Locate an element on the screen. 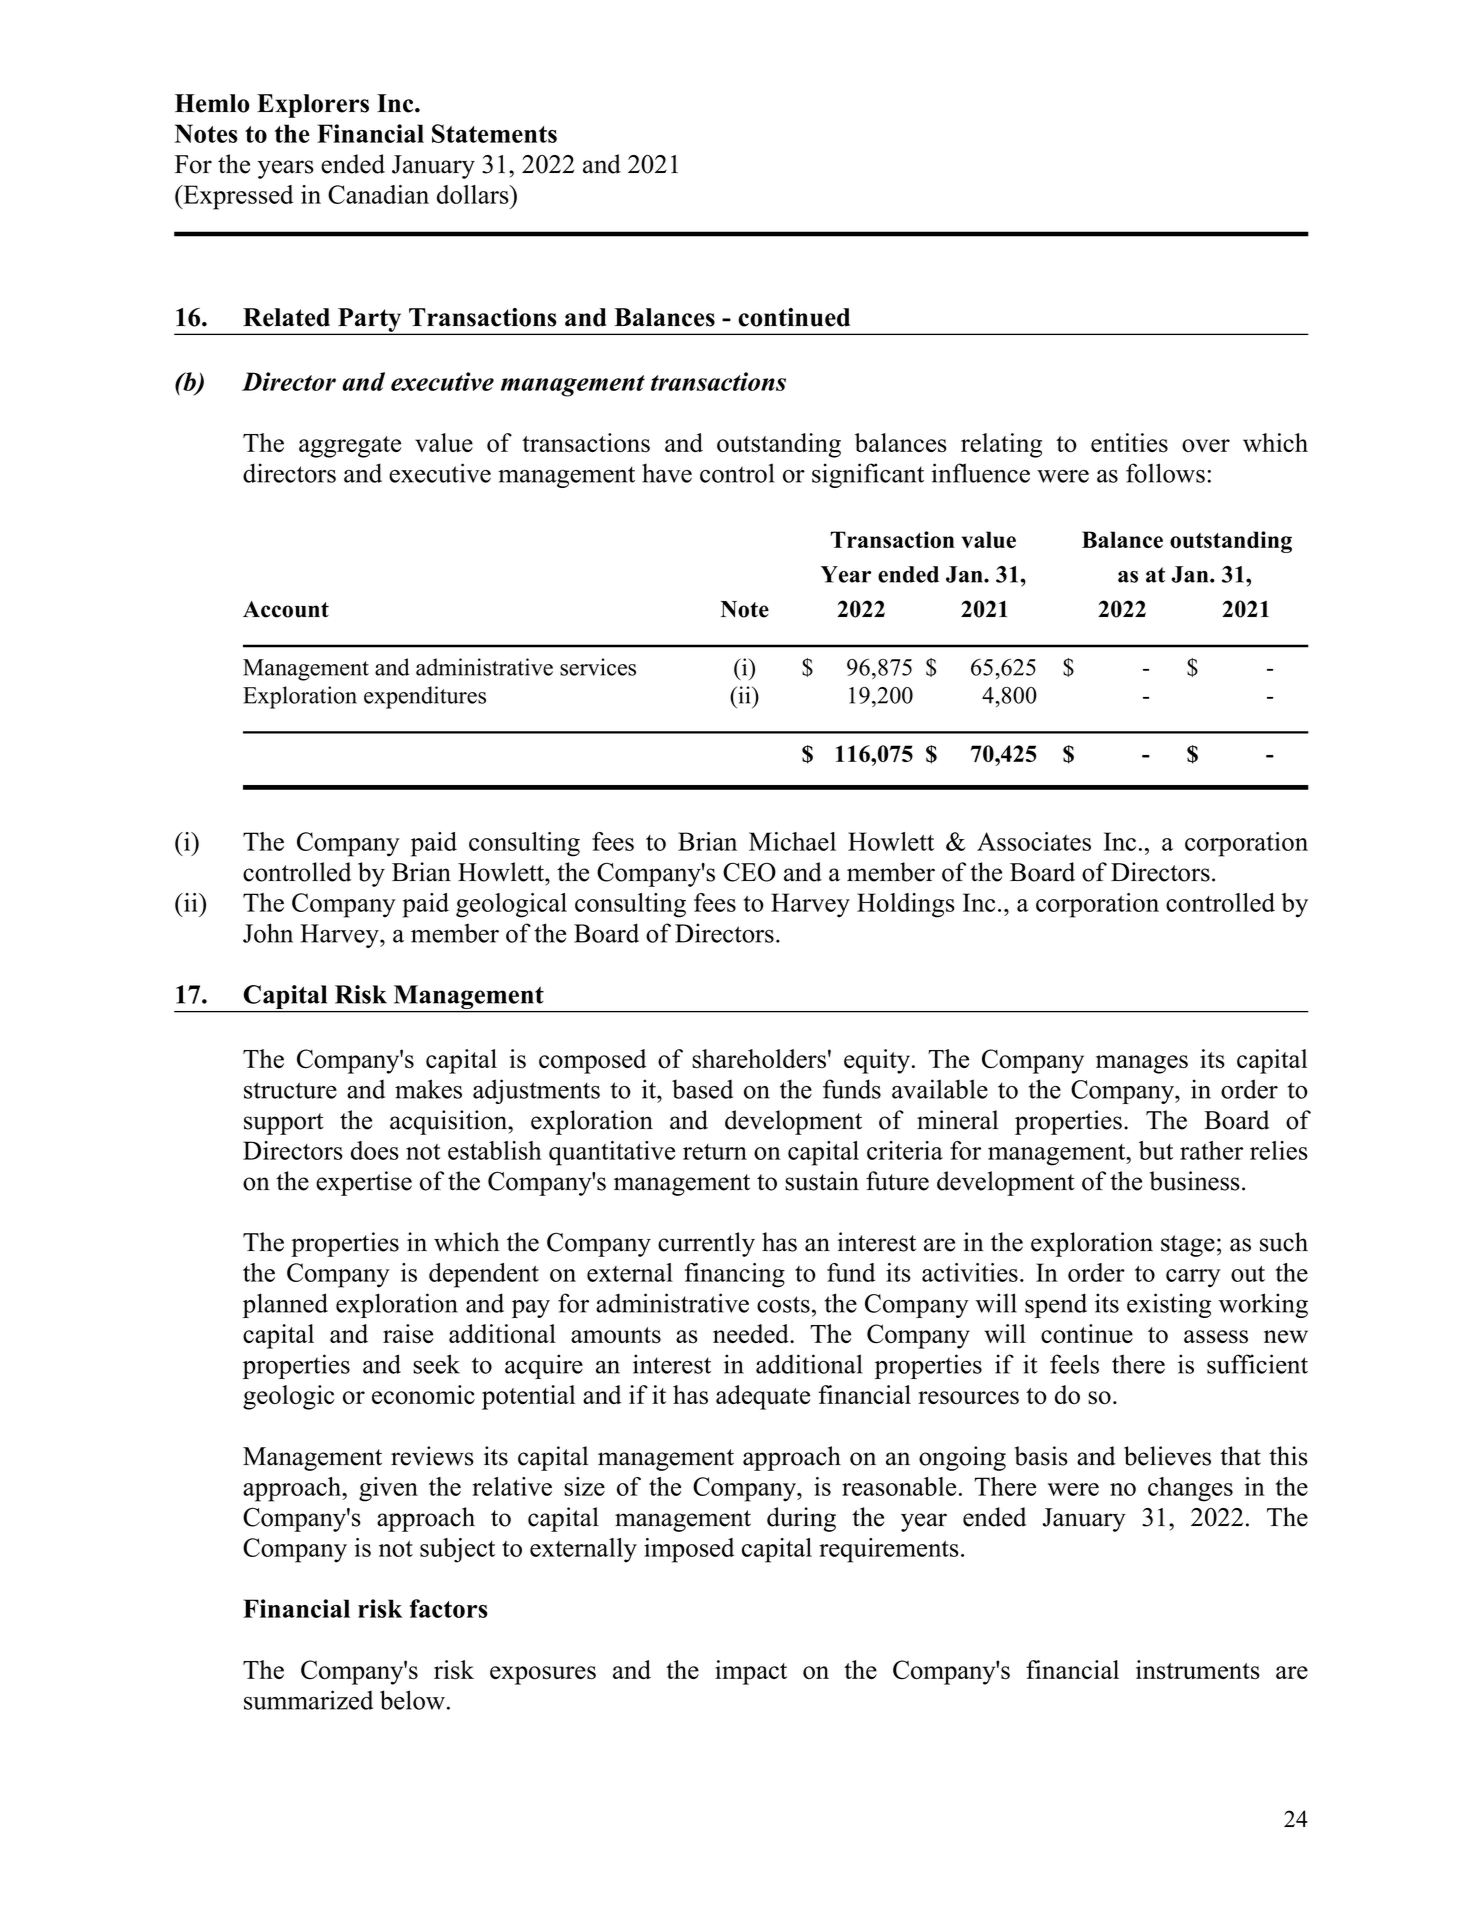 This screenshot has height=1920, width=1484. Statements is located at coordinates (494, 133).
